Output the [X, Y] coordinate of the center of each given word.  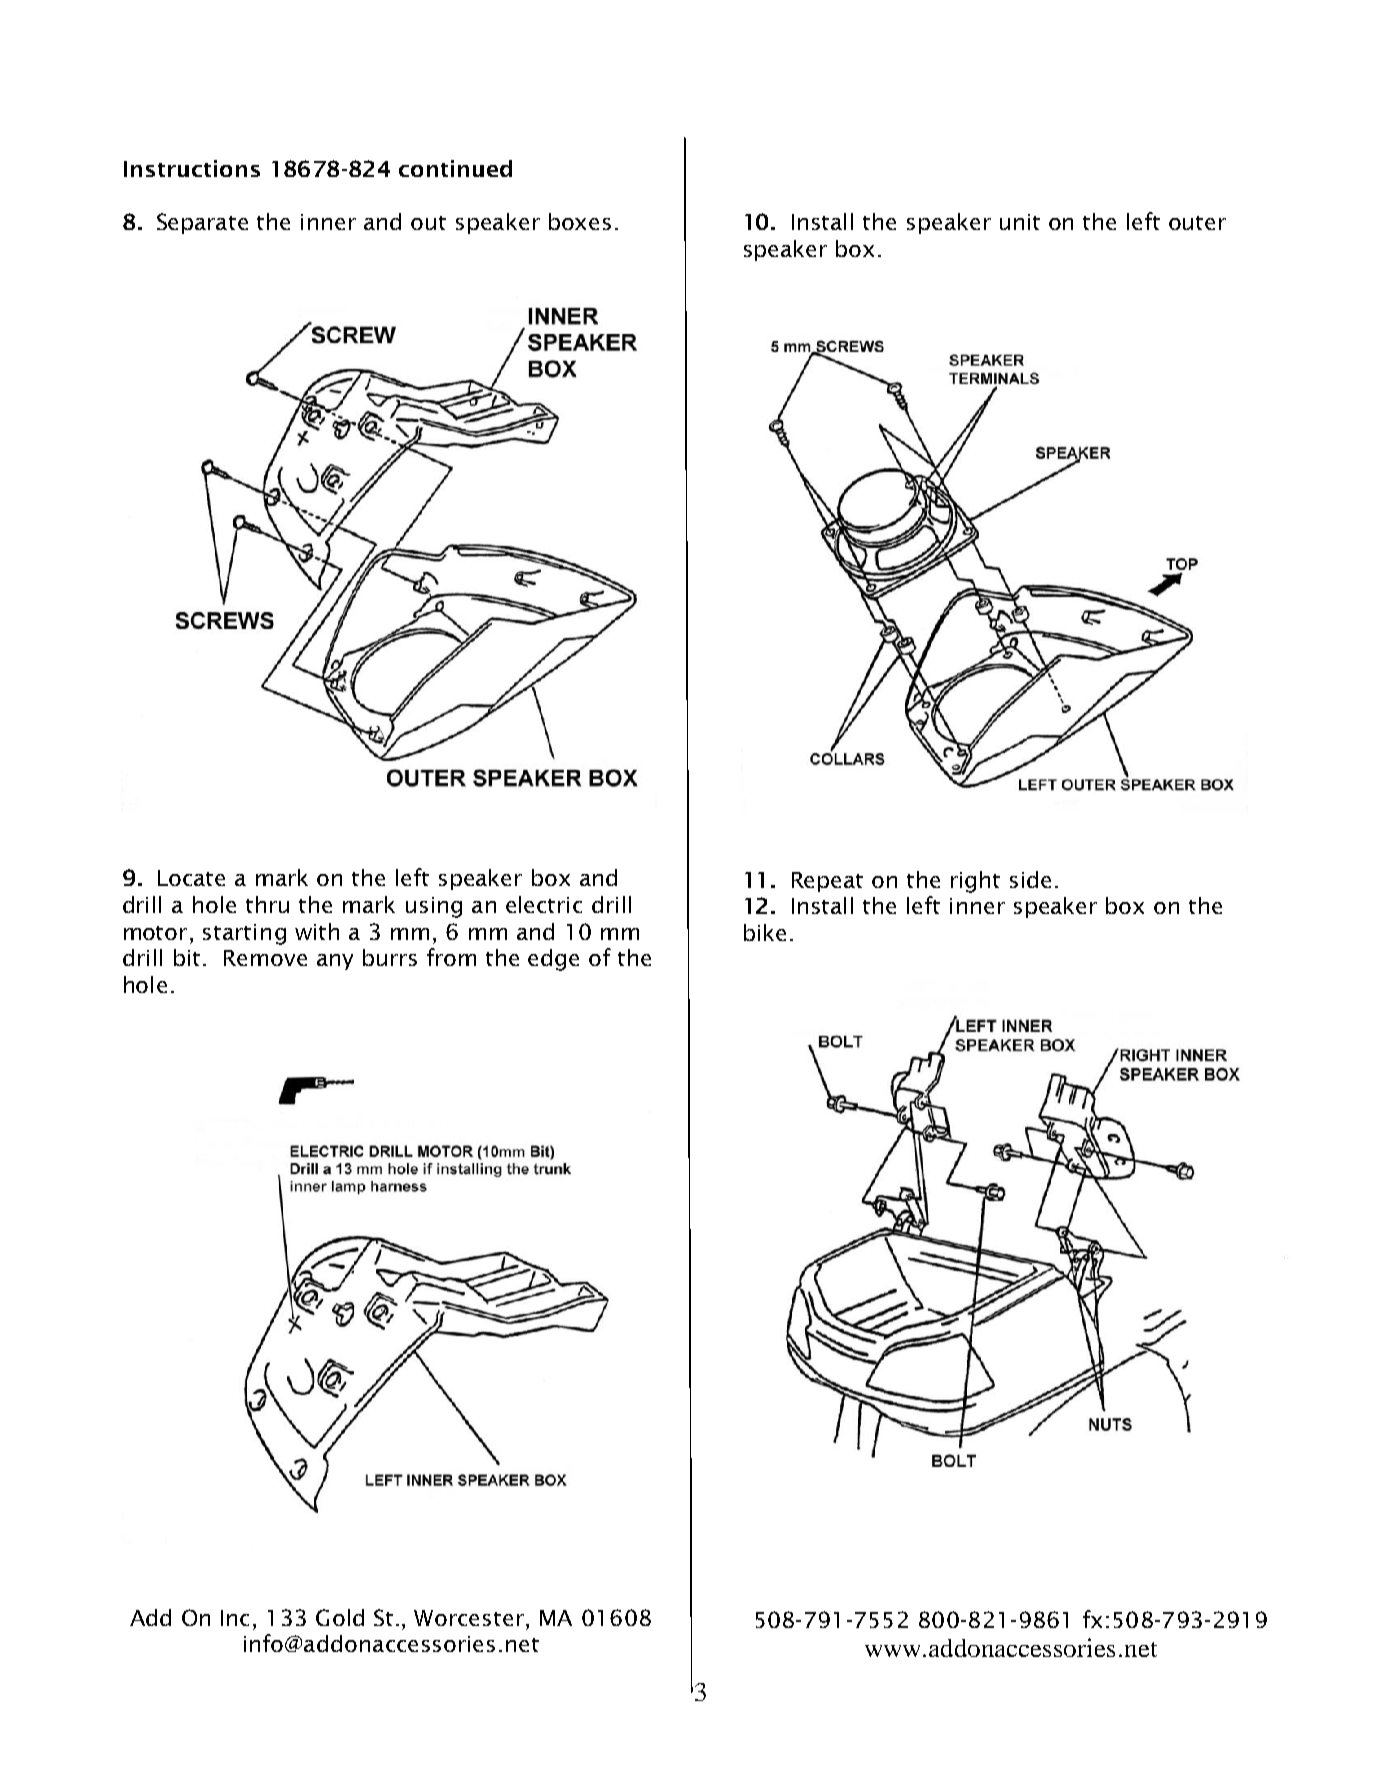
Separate [202, 223]
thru [267, 904]
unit [1020, 222]
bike [765, 932]
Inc [235, 1618]
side [1030, 879]
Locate [191, 878]
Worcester [469, 1618]
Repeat [827, 882]
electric [544, 904]
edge [553, 960]
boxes [580, 221]
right [975, 882]
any [335, 962]
